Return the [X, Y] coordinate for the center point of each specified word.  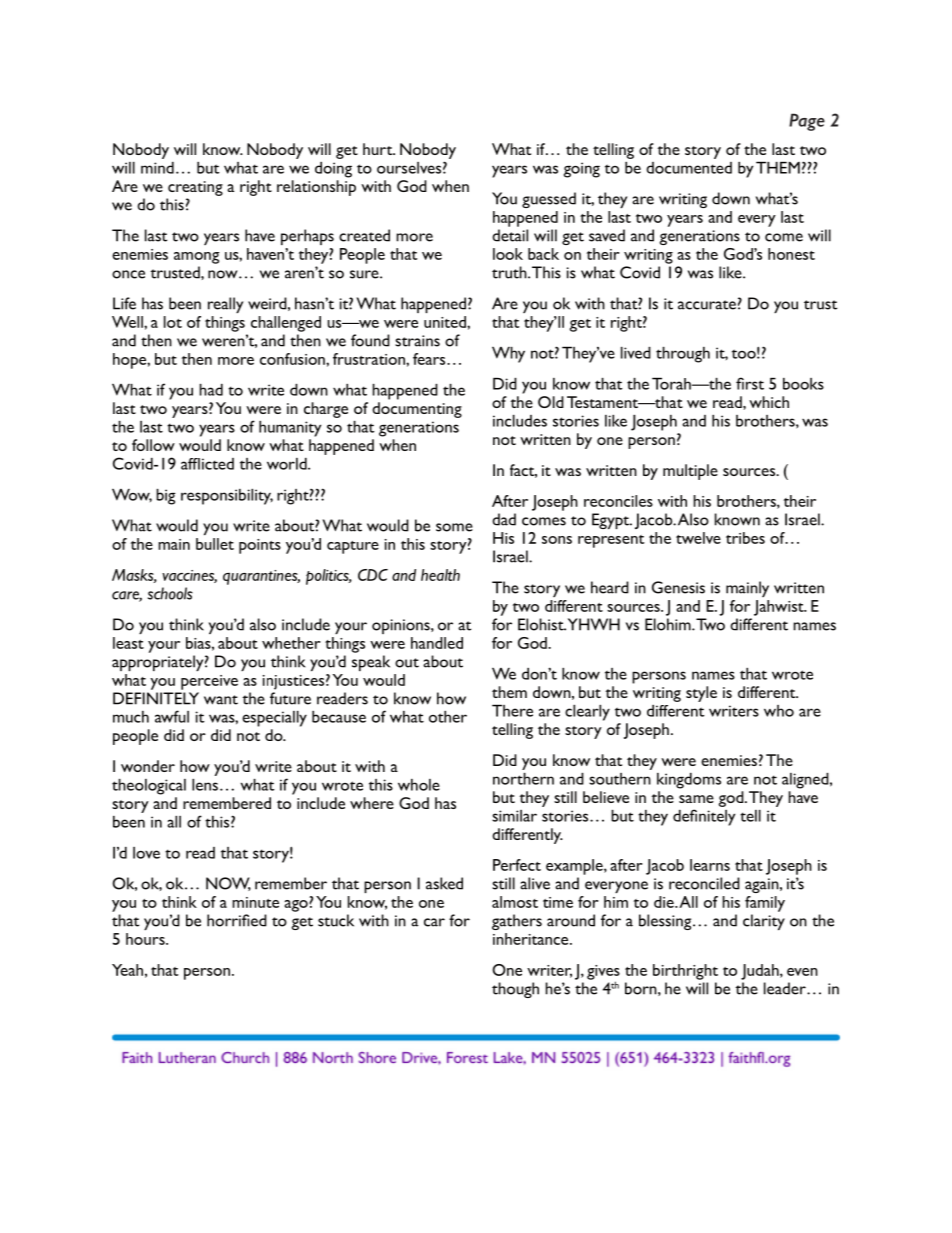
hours [146, 939]
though [515, 990]
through [683, 355]
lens [205, 785]
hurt [379, 149]
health [440, 575]
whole [419, 785]
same [696, 799]
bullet [215, 544]
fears [430, 359]
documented [689, 168]
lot [173, 322]
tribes [745, 538]
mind [157, 168]
